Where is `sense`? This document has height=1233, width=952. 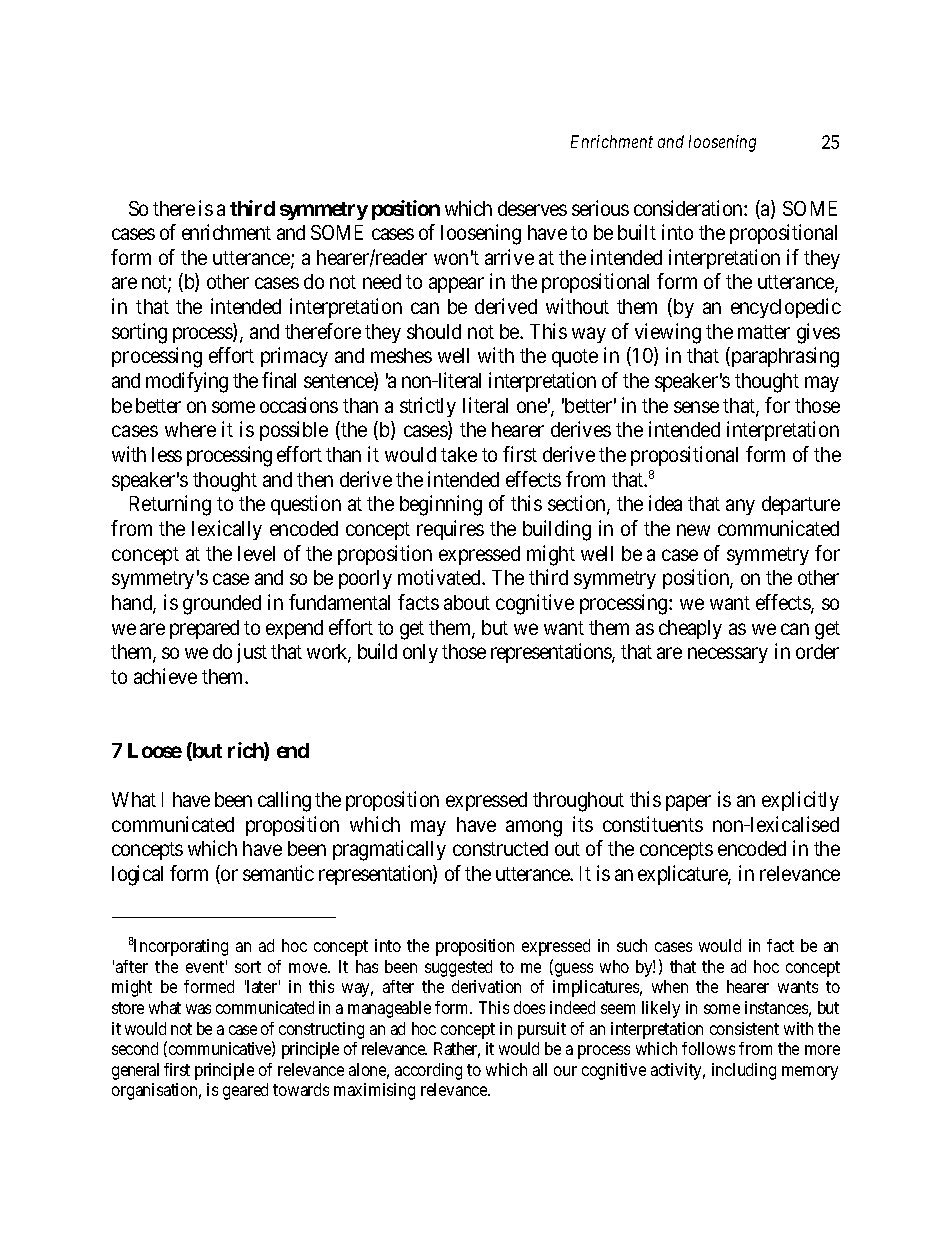
sense is located at coordinates (696, 407).
